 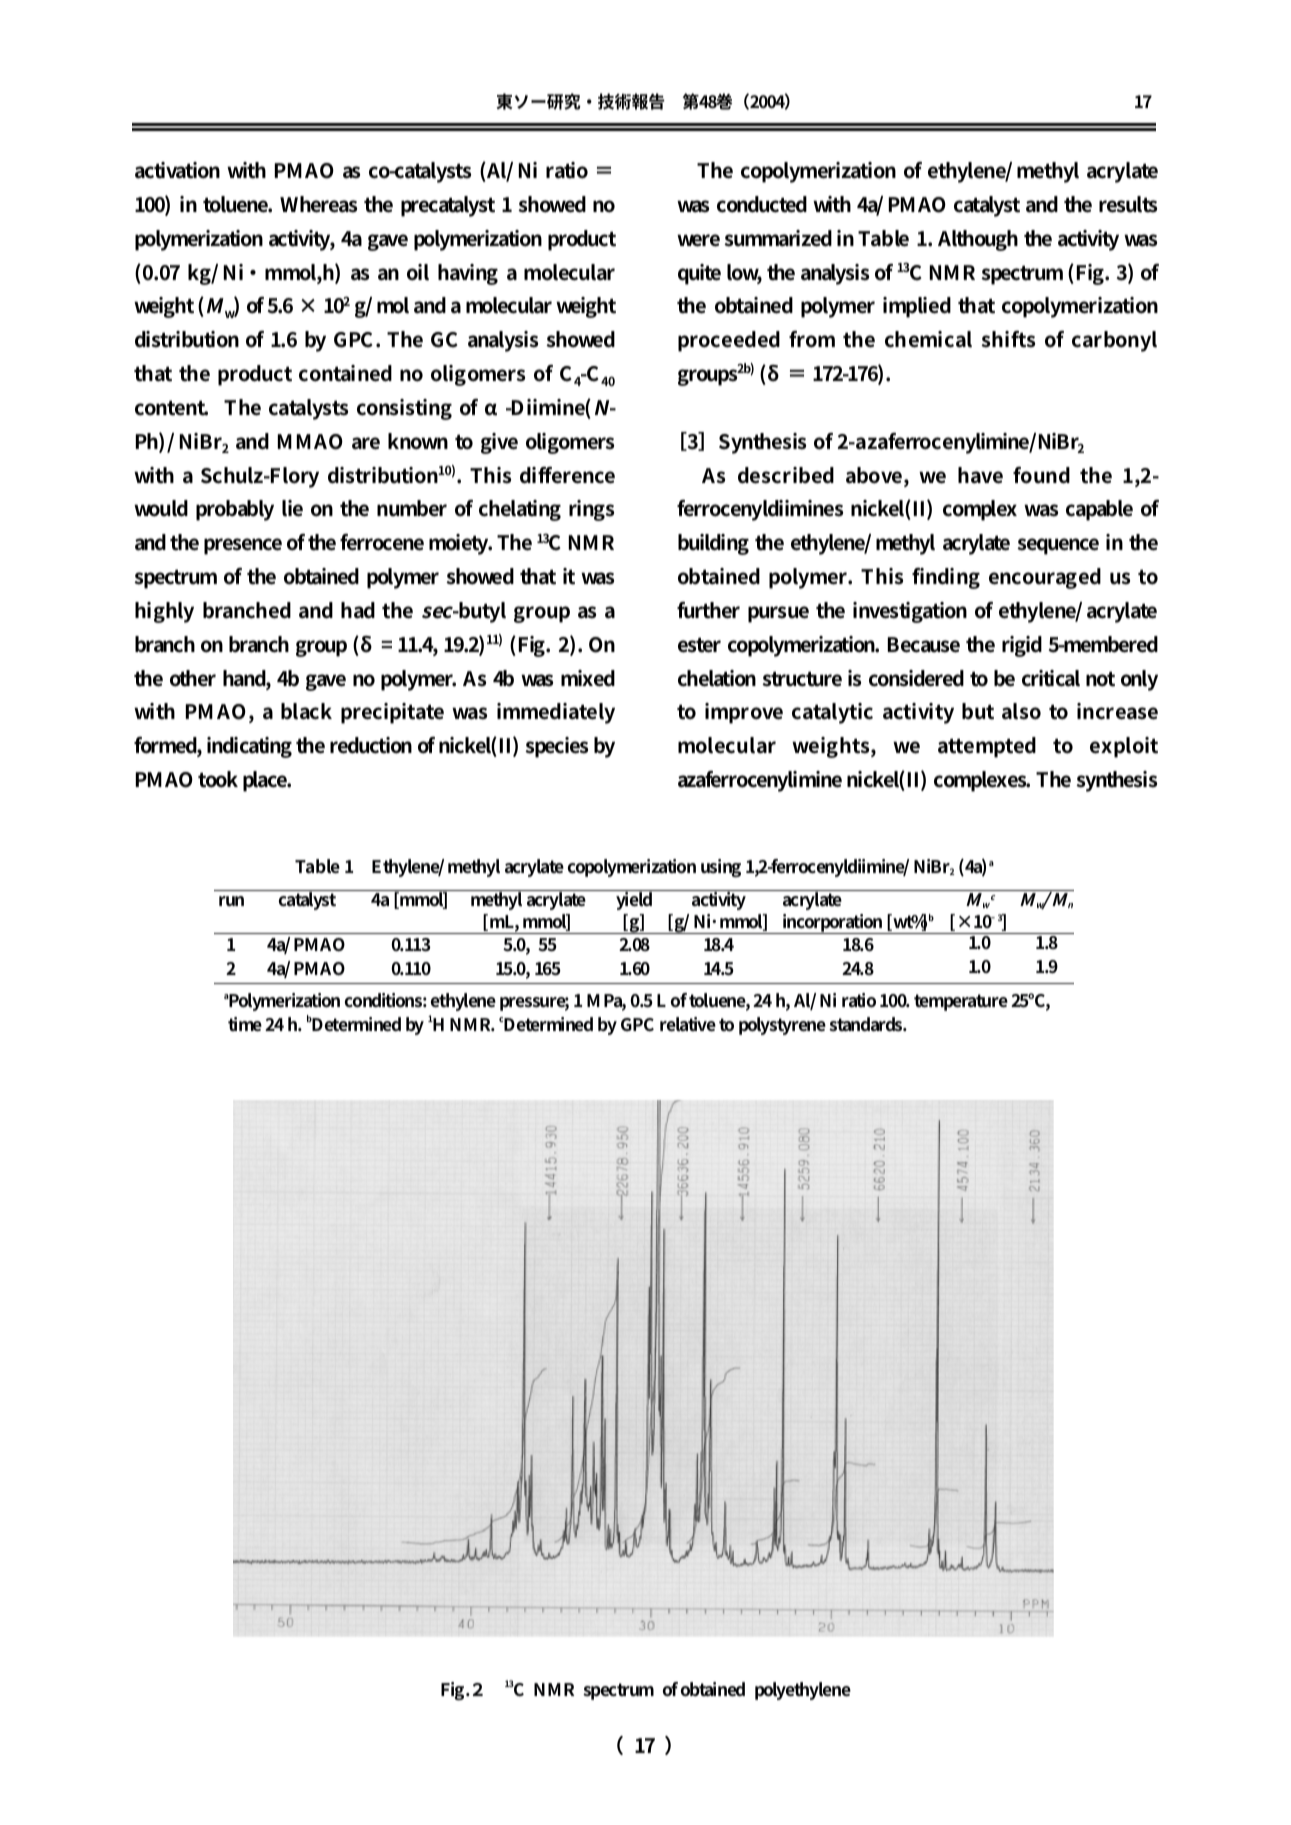 I want to click on encouraged, so click(x=1045, y=578).
